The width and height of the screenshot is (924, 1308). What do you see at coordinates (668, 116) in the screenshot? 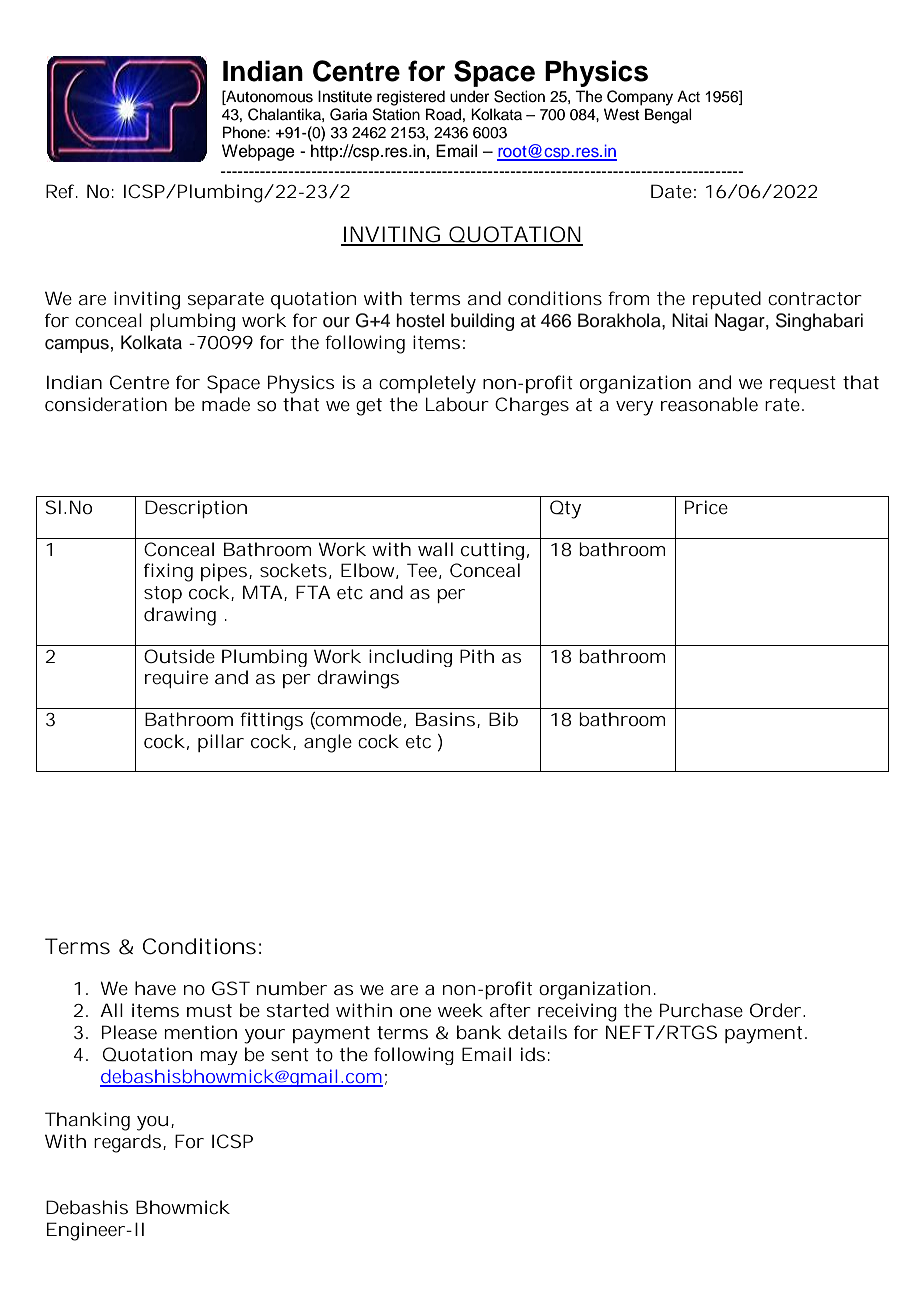
I see `Bengal` at bounding box center [668, 116].
